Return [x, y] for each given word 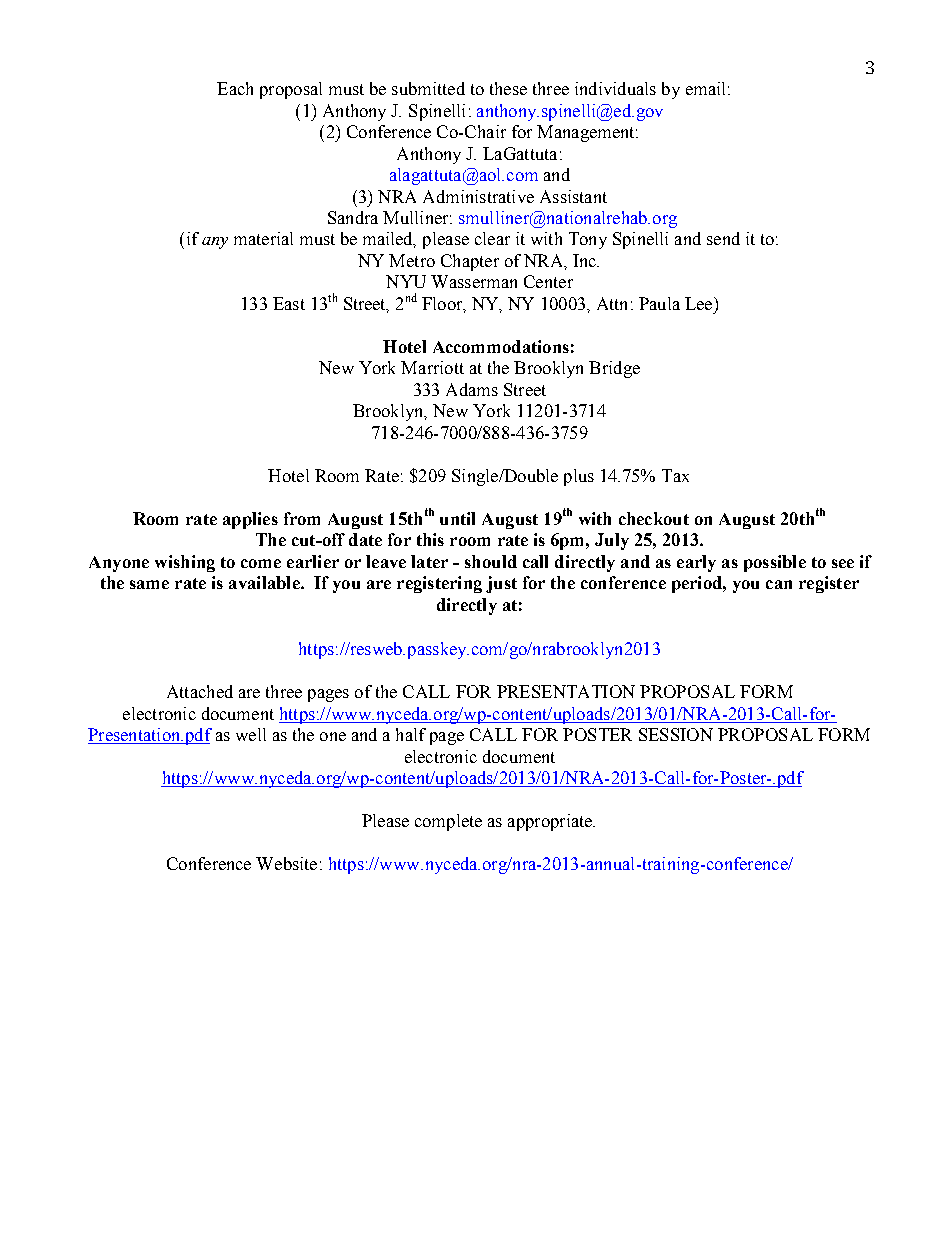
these [508, 88]
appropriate [551, 822]
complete [448, 822]
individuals [615, 88]
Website [286, 863]
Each [235, 88]
